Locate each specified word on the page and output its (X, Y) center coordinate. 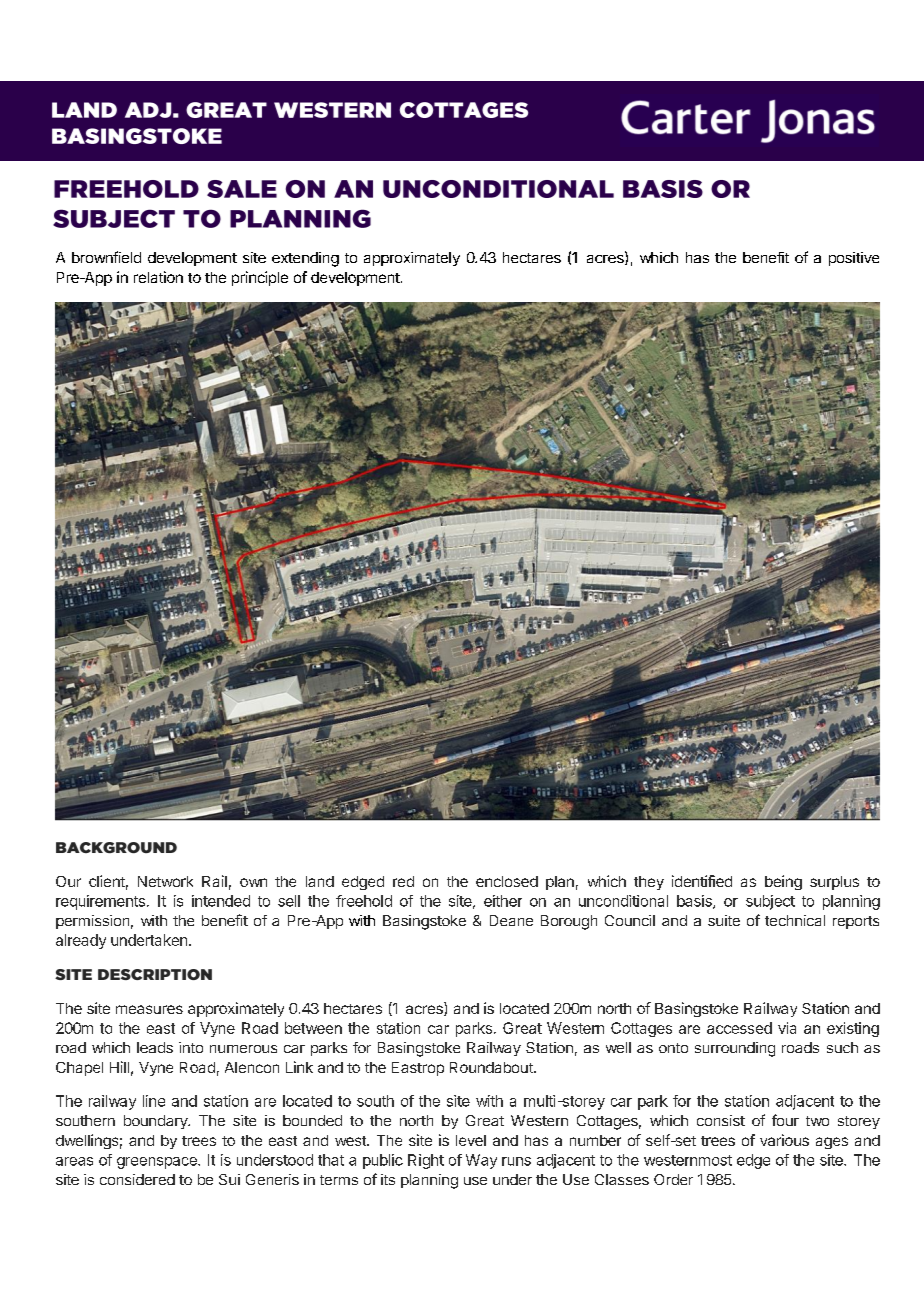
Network (165, 881)
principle (260, 278)
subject (770, 902)
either (503, 901)
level (471, 1140)
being (783, 882)
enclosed (507, 881)
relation (158, 277)
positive (854, 259)
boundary (157, 1122)
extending (305, 259)
